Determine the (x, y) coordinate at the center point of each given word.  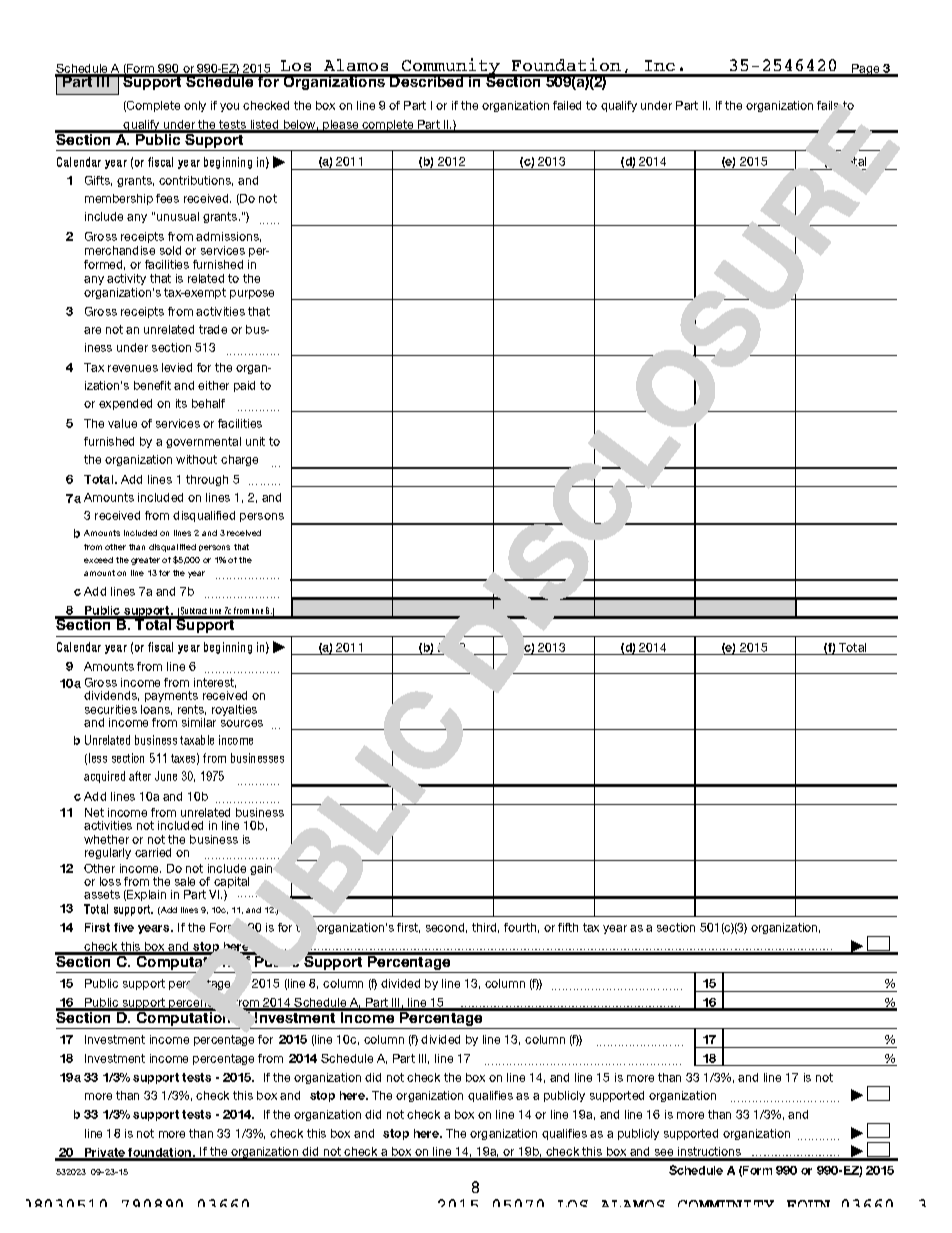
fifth (568, 927)
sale (185, 881)
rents (192, 710)
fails (827, 105)
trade (213, 329)
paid (244, 386)
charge (239, 460)
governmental (203, 442)
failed (567, 105)
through (207, 480)
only (195, 106)
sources (242, 723)
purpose (252, 294)
